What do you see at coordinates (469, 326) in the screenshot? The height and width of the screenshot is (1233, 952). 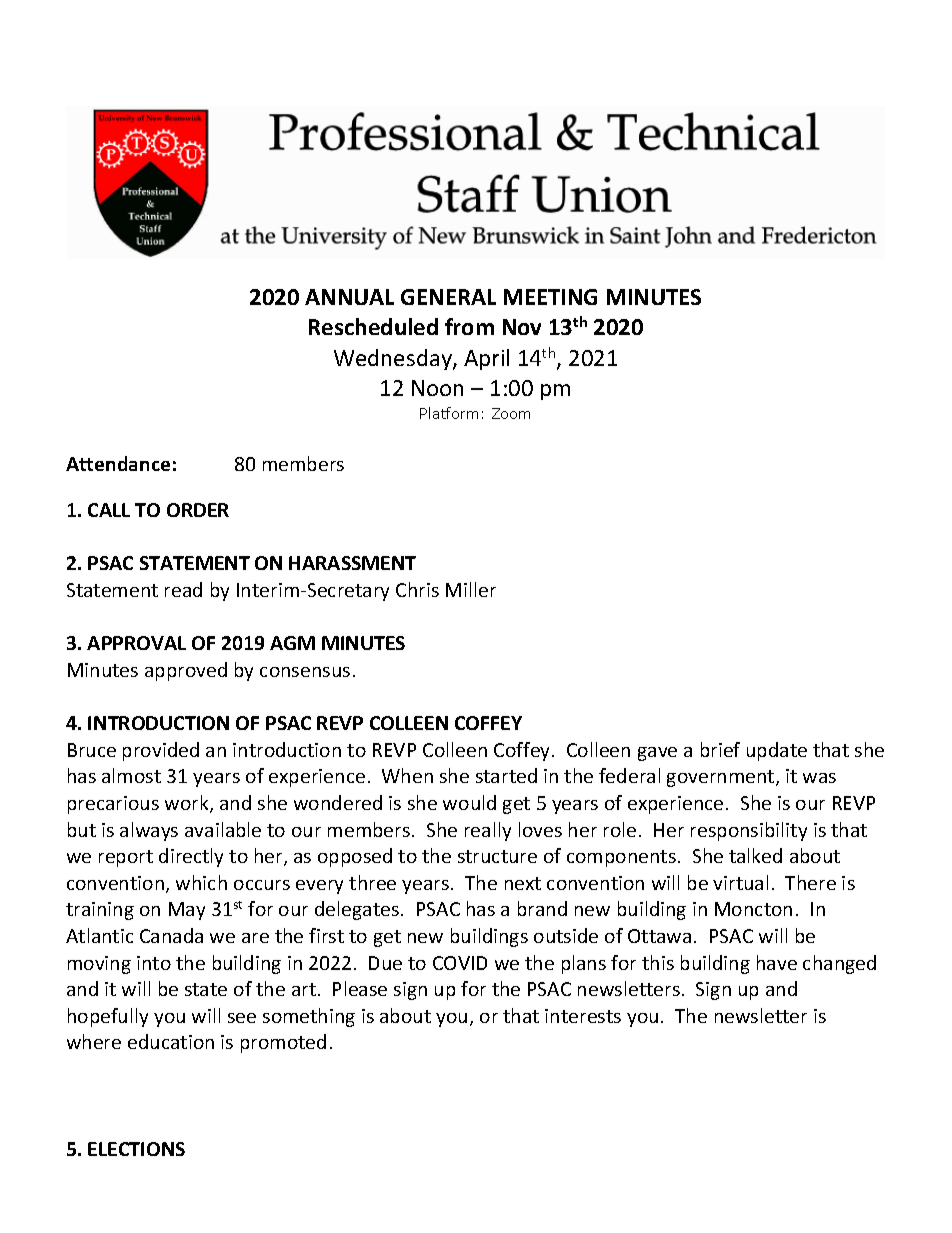 I see `from` at bounding box center [469, 326].
